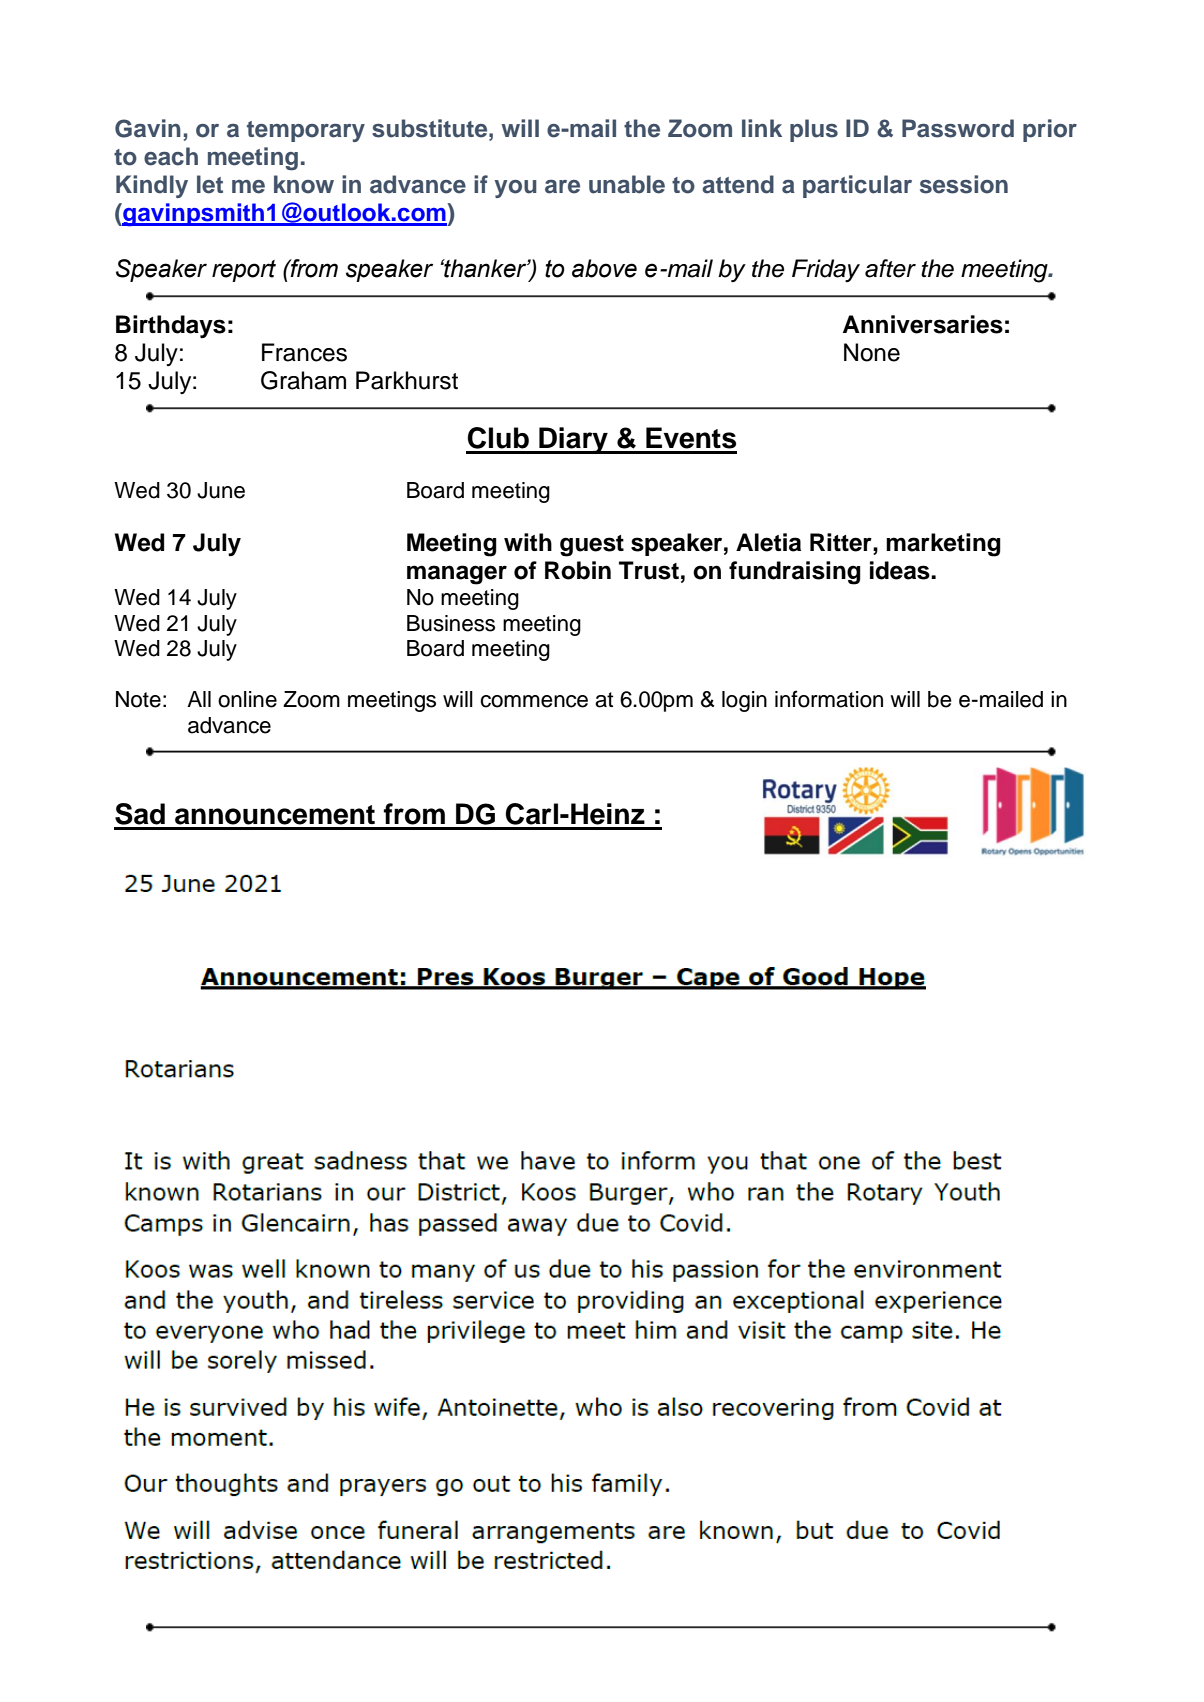 Image resolution: width=1204 pixels, height=1702 pixels. Describe the element at coordinates (221, 490) in the screenshot. I see `June` at that location.
